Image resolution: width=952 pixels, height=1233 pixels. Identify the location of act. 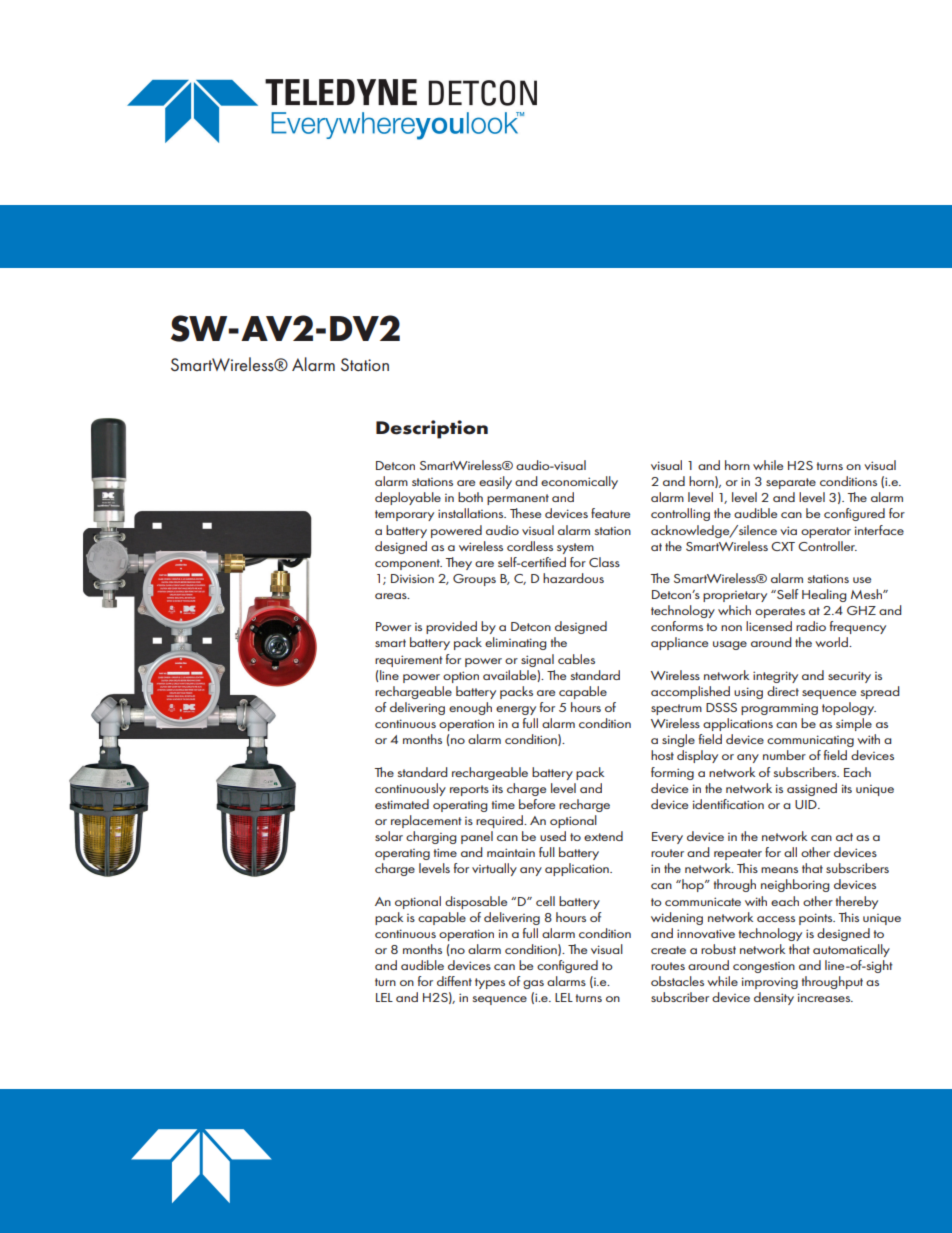
(844, 837).
